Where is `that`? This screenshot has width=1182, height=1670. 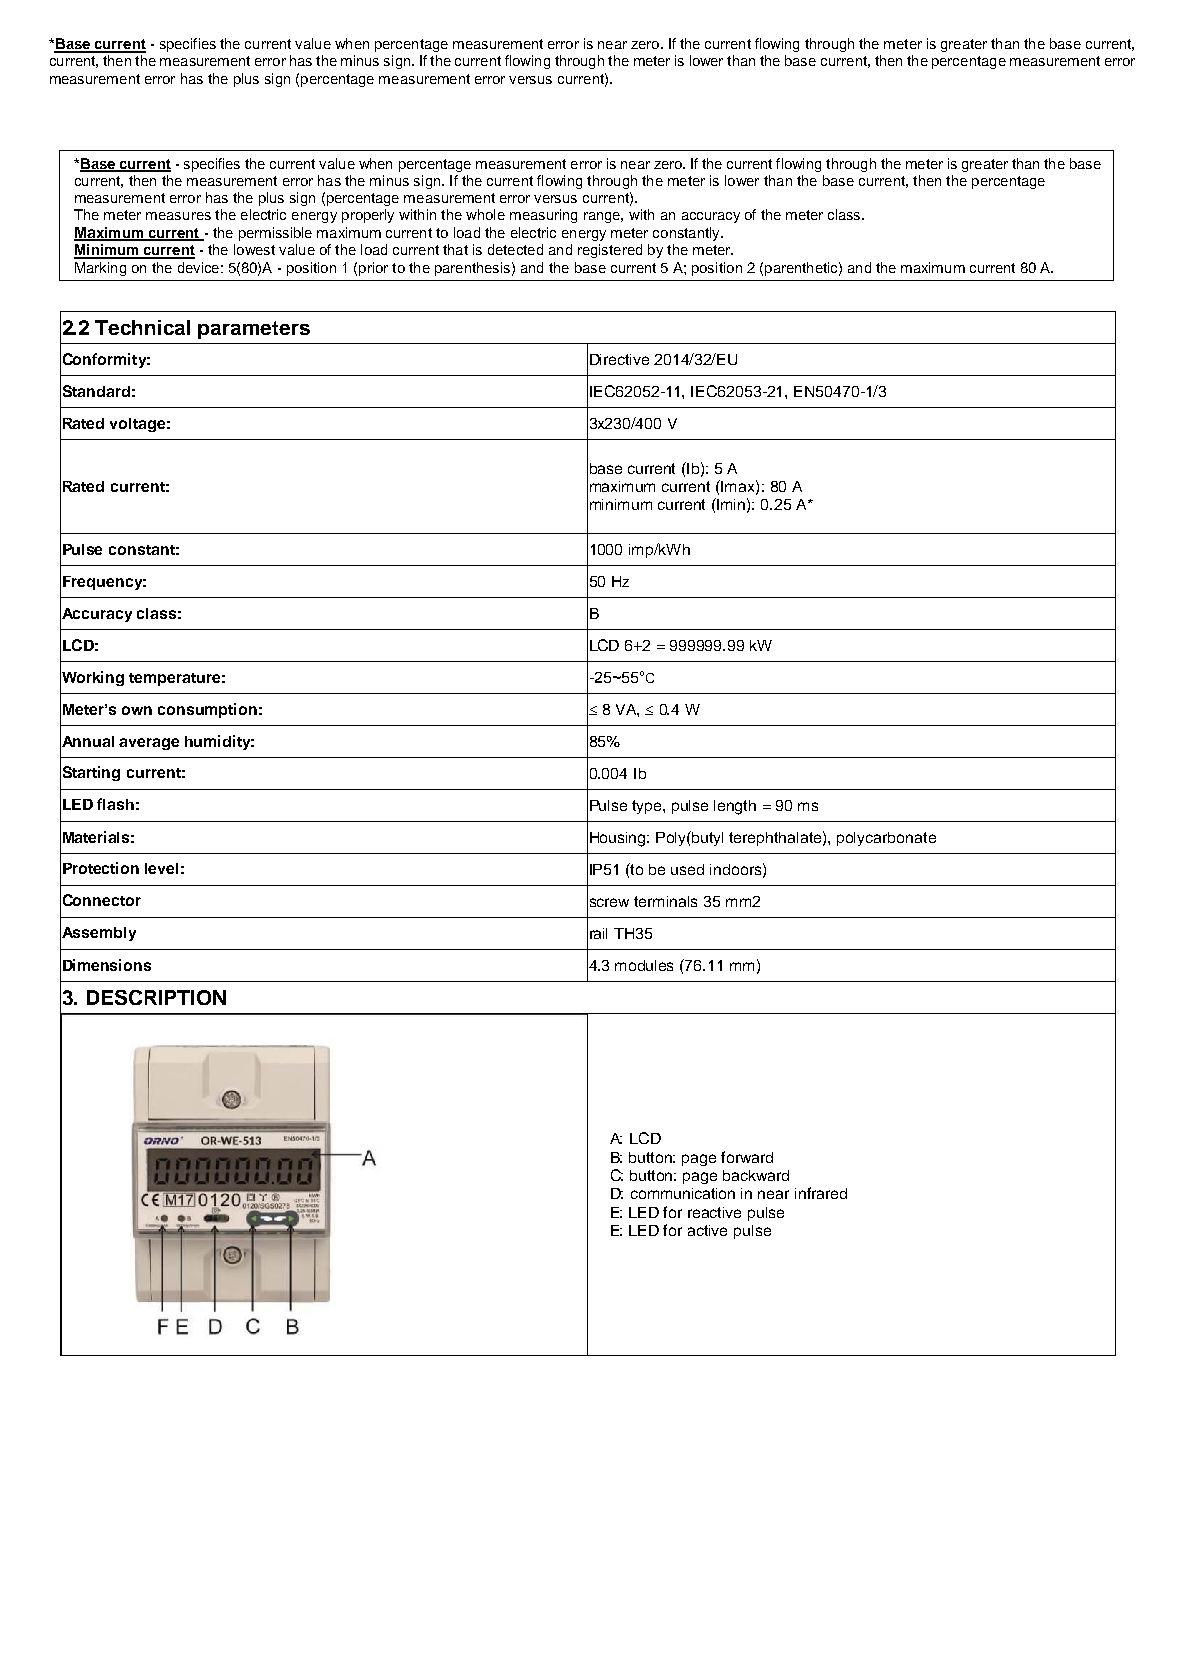 that is located at coordinates (455, 249).
